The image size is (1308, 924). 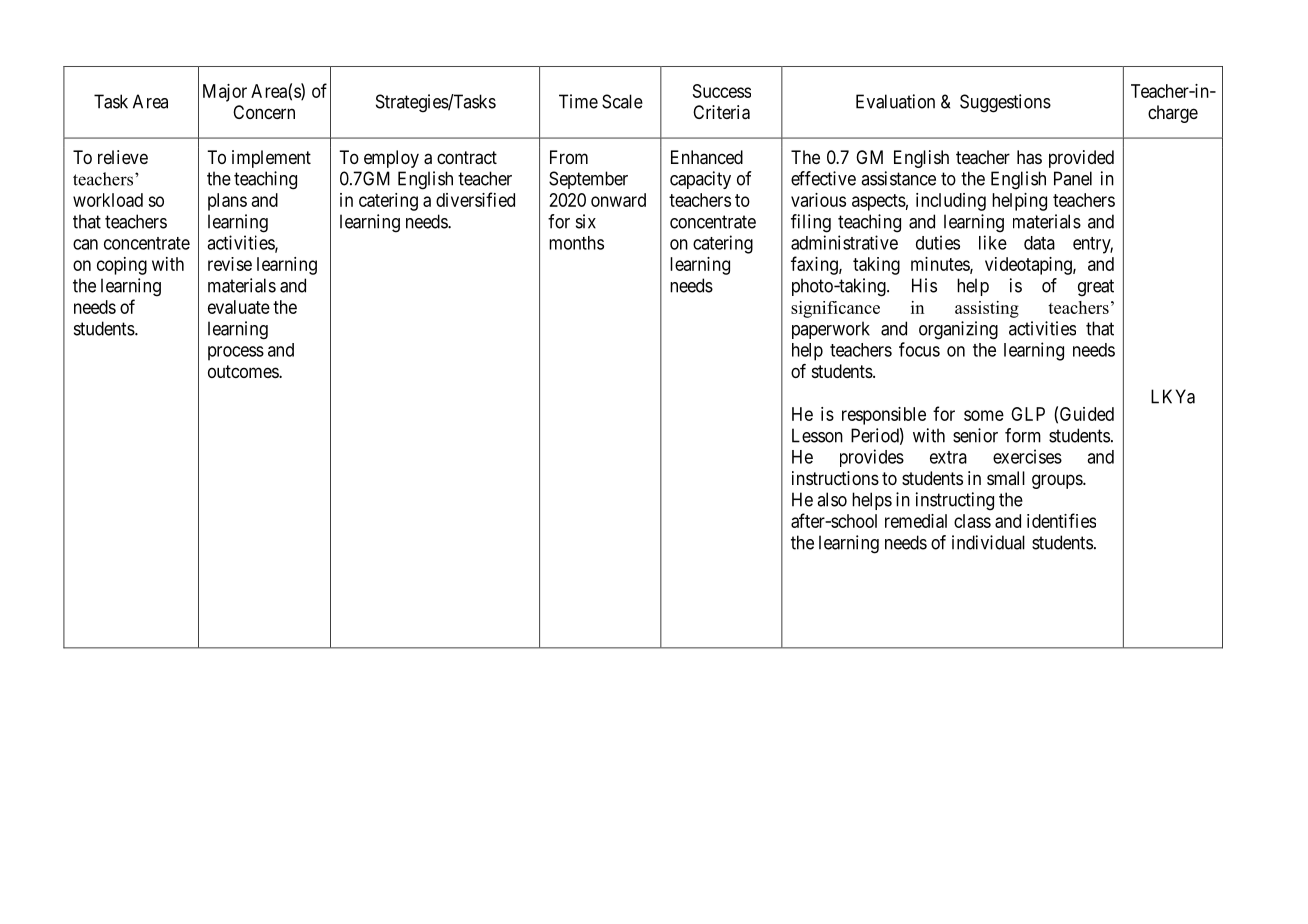 I want to click on outcomes, so click(x=244, y=371).
